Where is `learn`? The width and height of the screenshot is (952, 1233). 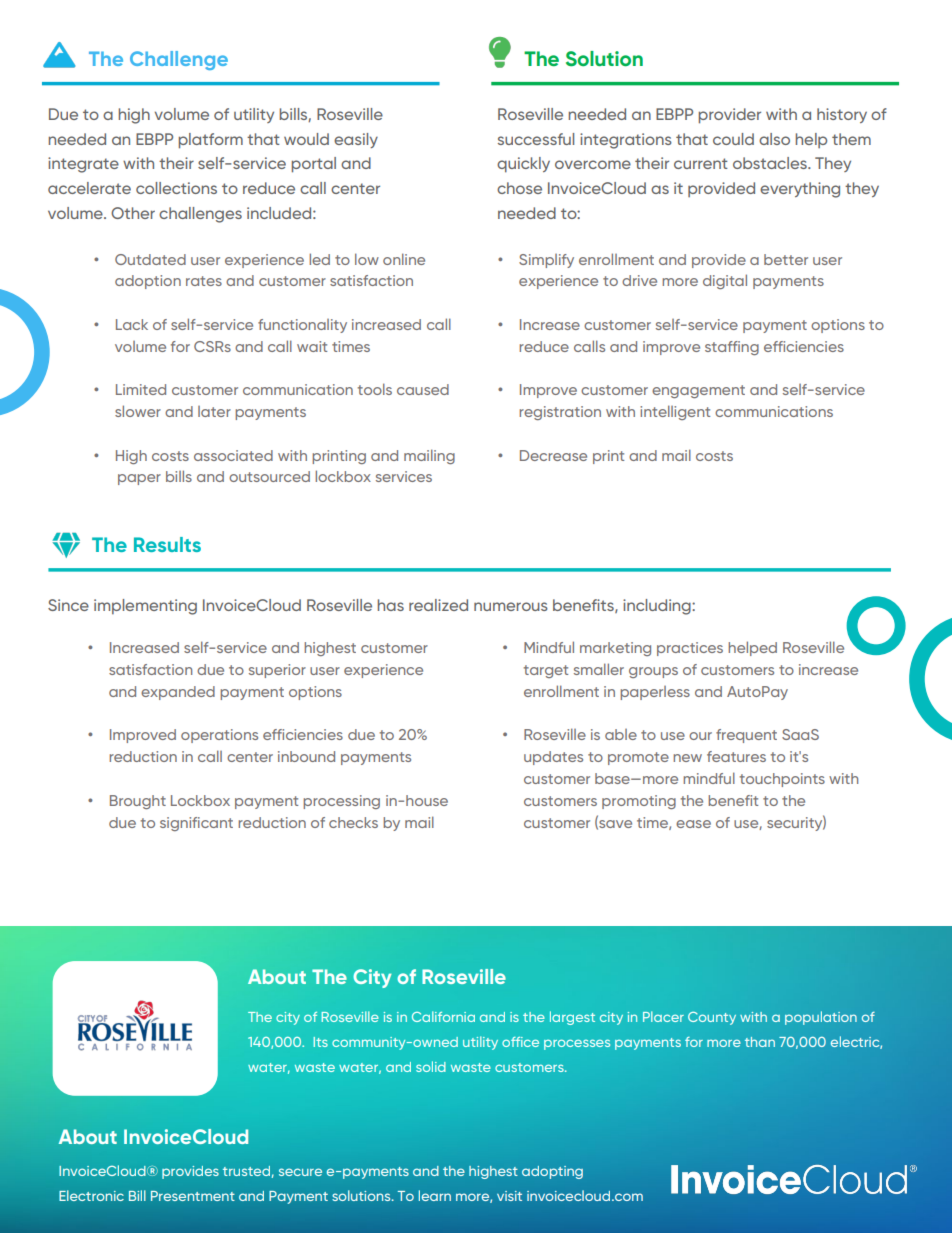 learn is located at coordinates (435, 1195).
